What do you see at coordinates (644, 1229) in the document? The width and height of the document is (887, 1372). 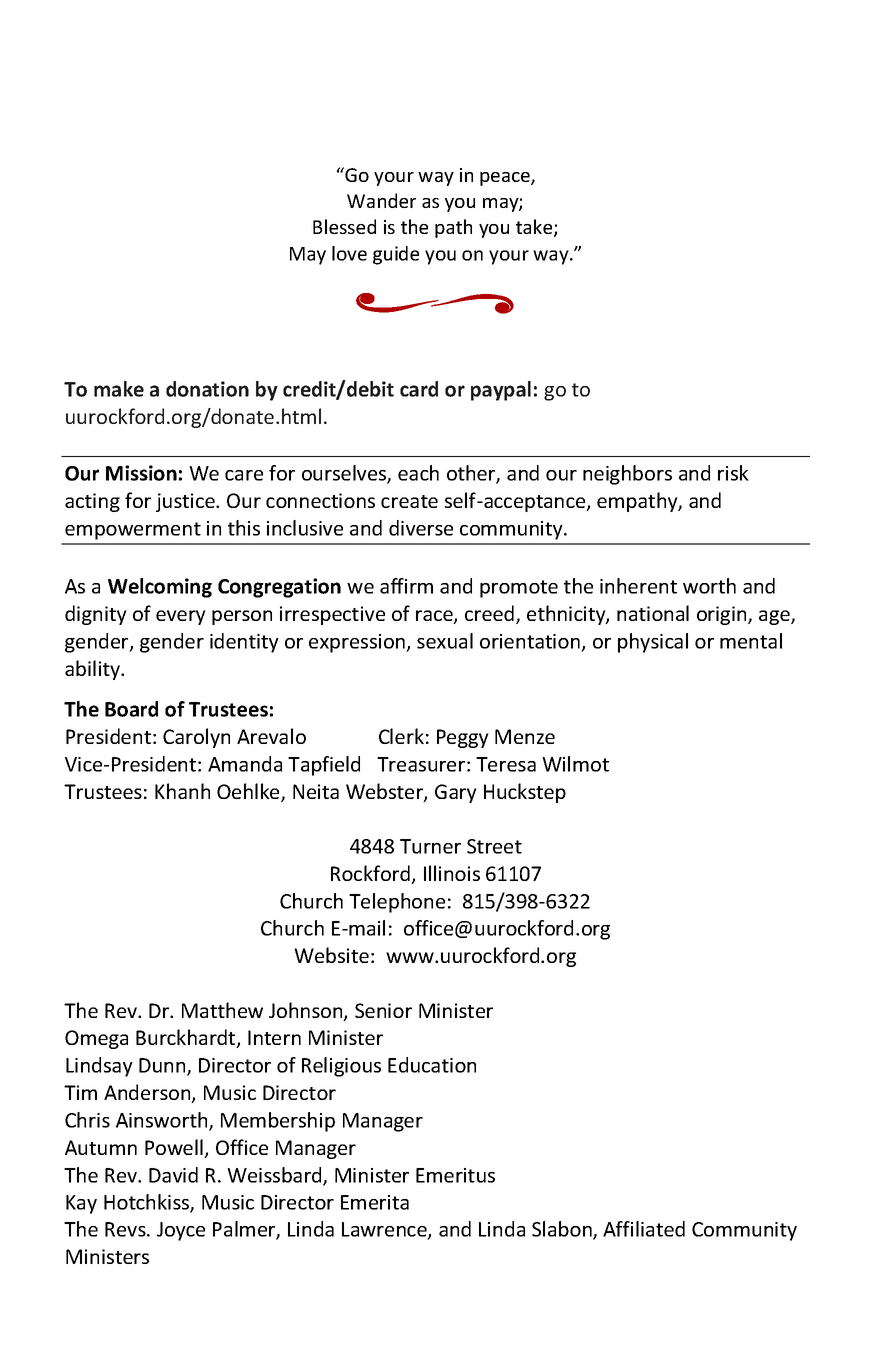 I see `Affiliated` at bounding box center [644, 1229].
